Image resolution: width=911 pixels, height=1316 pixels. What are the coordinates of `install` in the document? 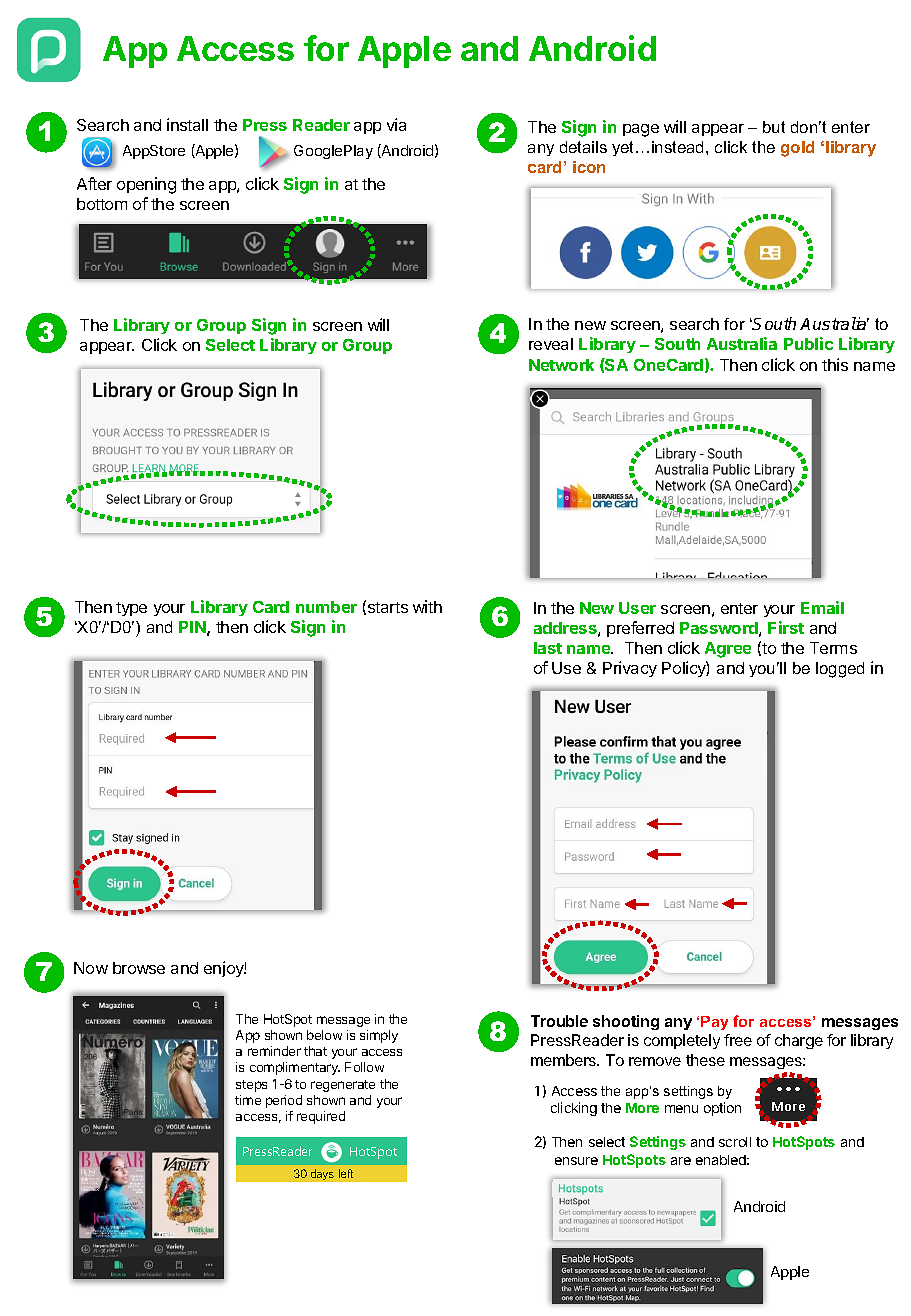 It's located at (187, 124).
